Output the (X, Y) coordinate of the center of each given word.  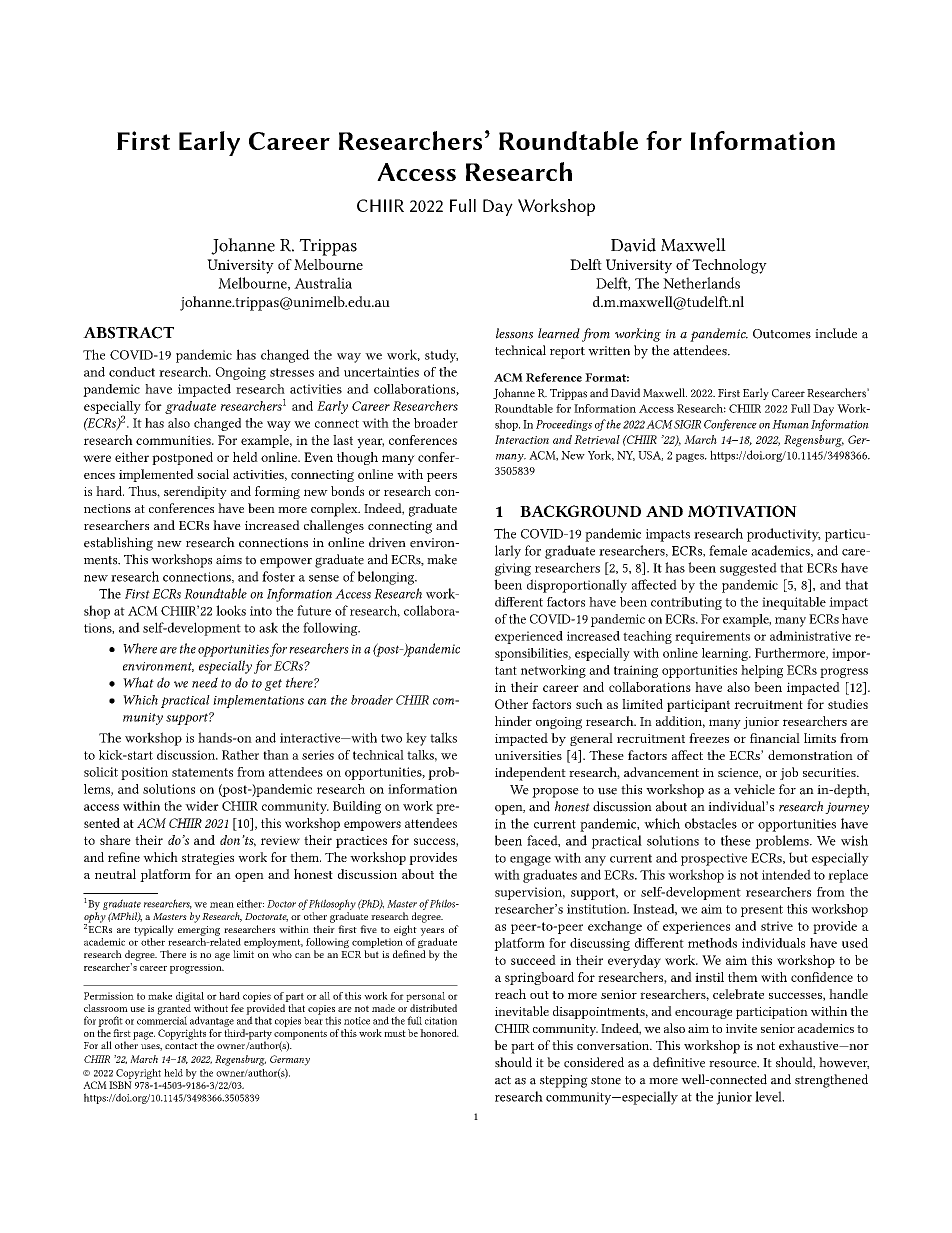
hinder (513, 721)
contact (181, 1046)
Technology (729, 266)
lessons (514, 333)
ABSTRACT (128, 333)
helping (762, 671)
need (205, 682)
